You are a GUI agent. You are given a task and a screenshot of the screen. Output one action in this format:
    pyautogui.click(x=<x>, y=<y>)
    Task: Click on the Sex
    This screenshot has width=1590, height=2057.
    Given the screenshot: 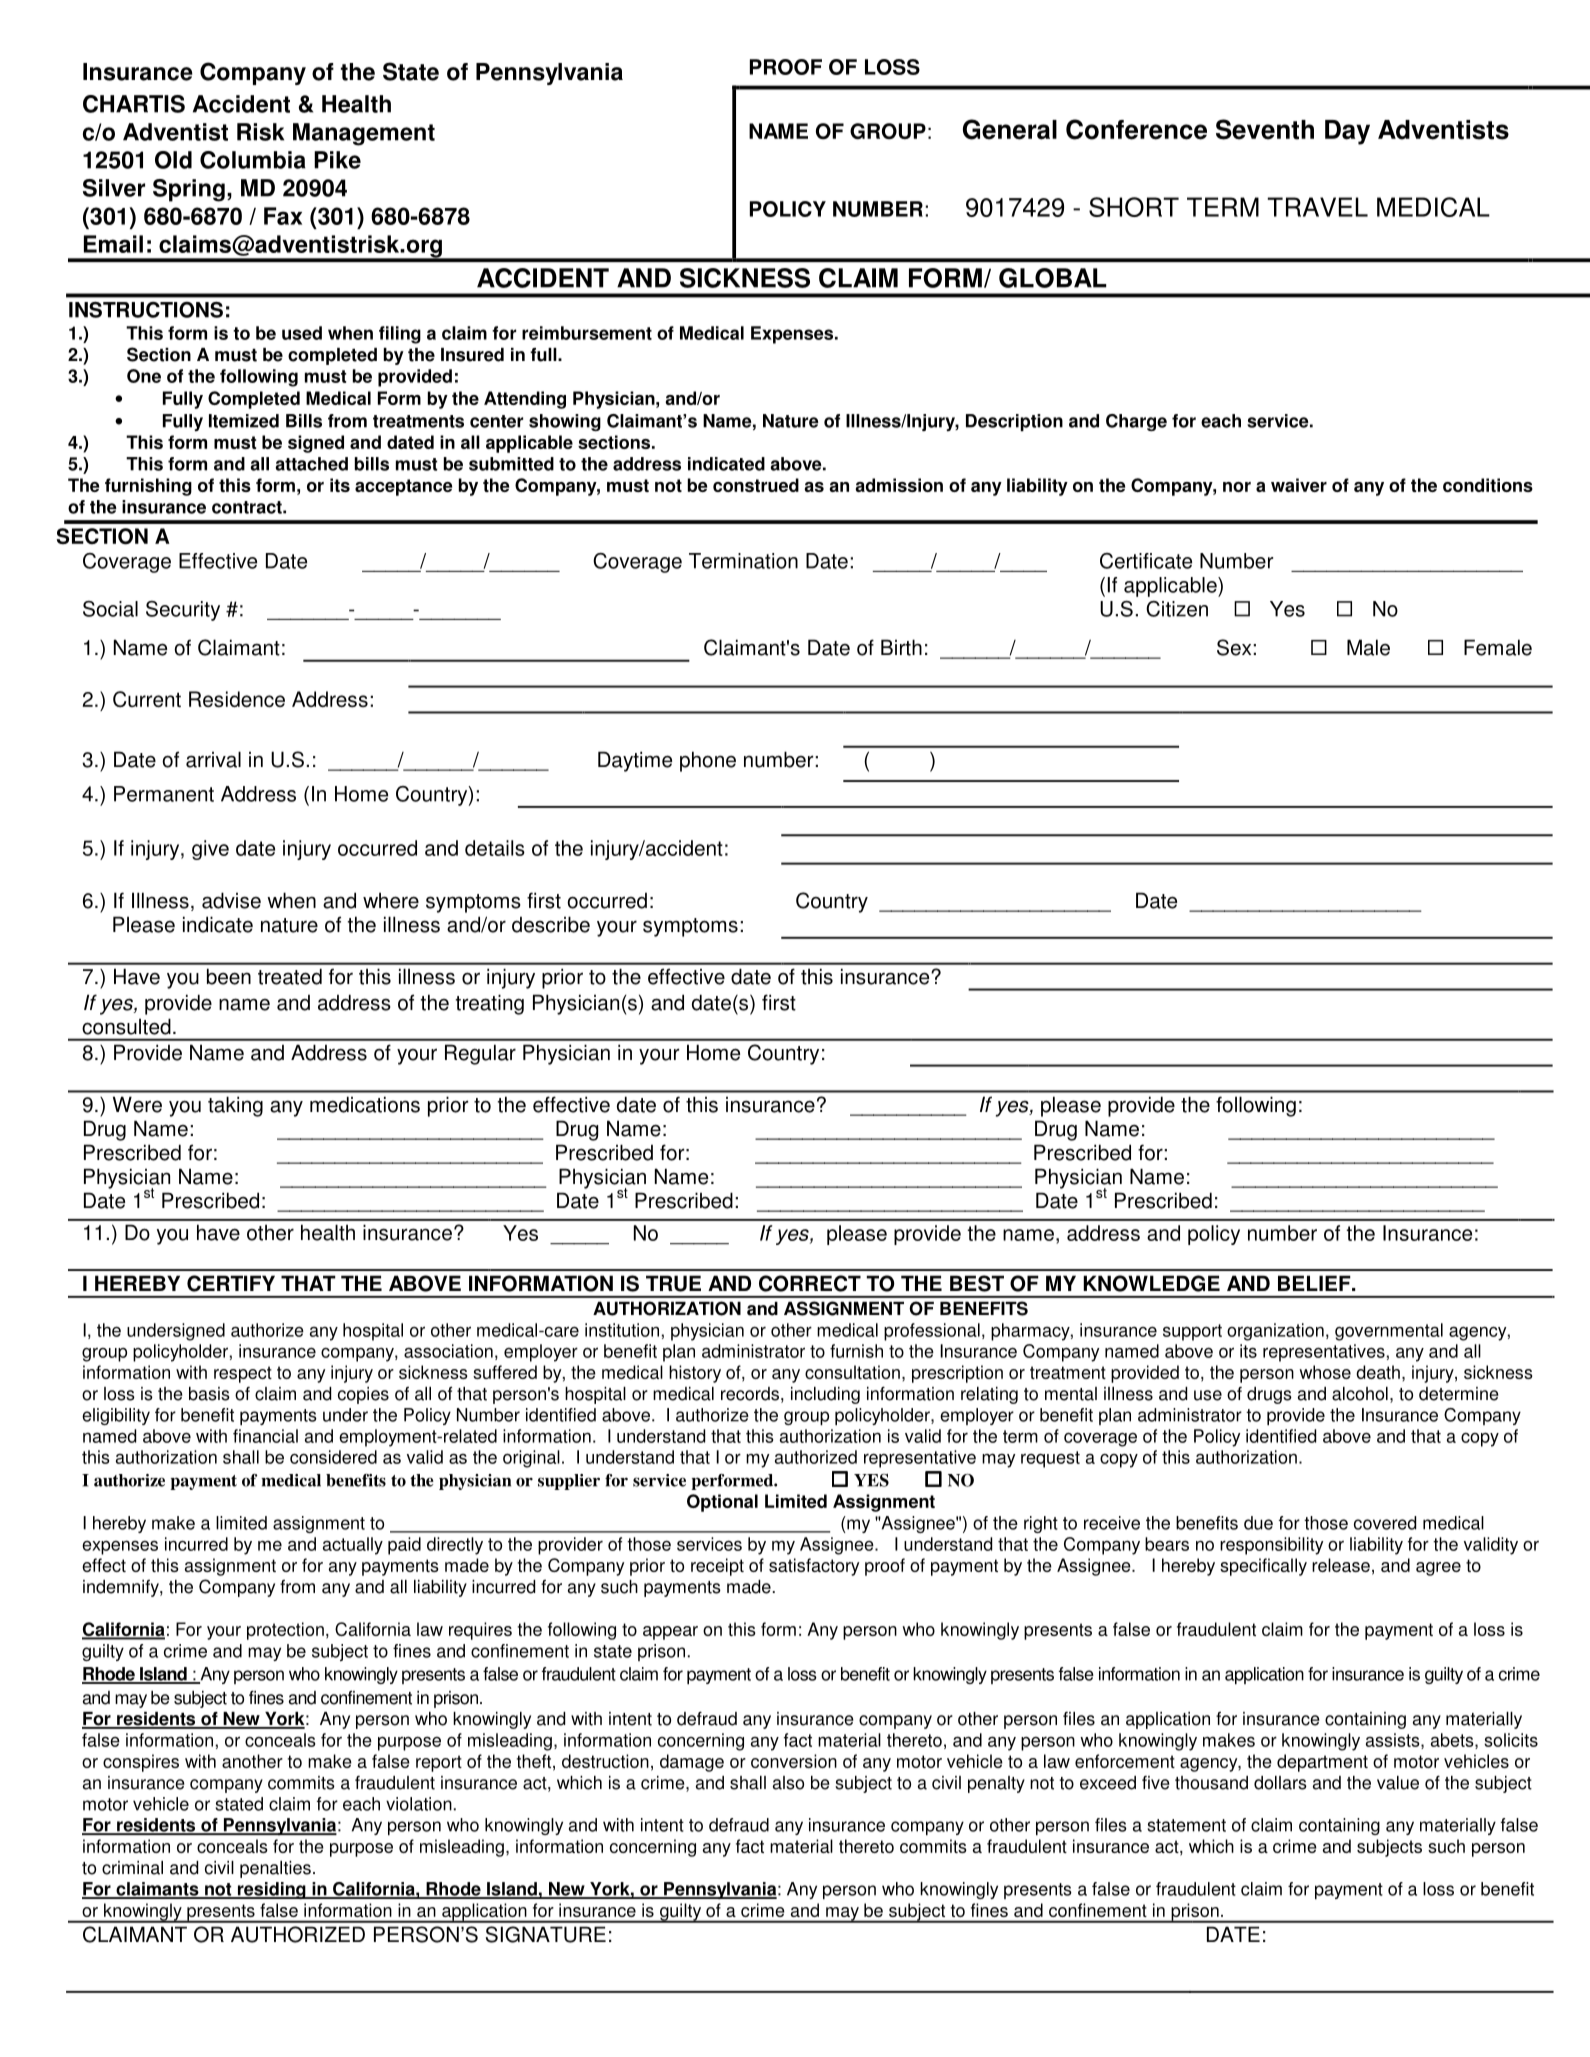 What is the action you would take?
    pyautogui.click(x=1235, y=647)
